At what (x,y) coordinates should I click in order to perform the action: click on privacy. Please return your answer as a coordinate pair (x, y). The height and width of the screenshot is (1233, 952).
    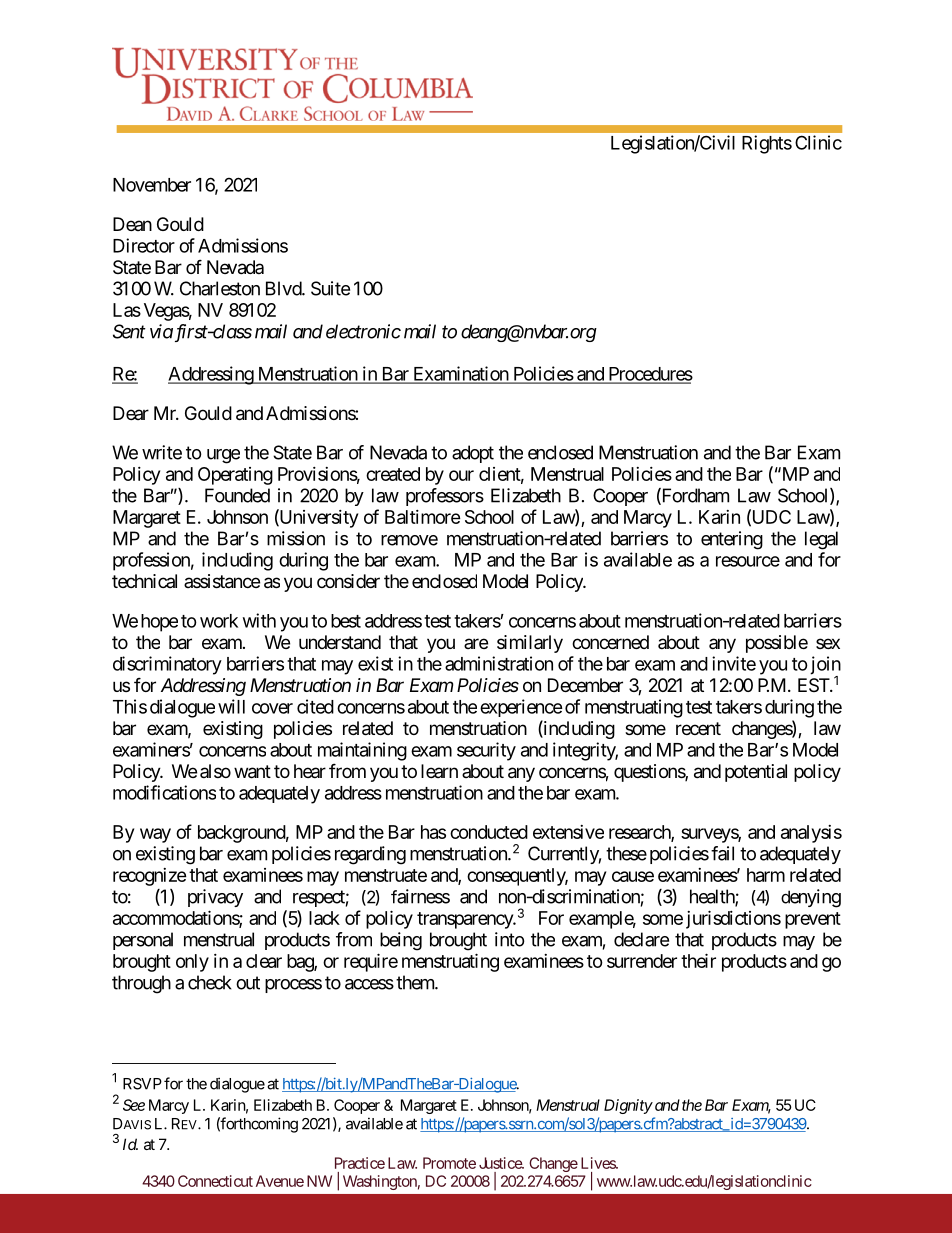
    Looking at the image, I should click on (215, 898).
